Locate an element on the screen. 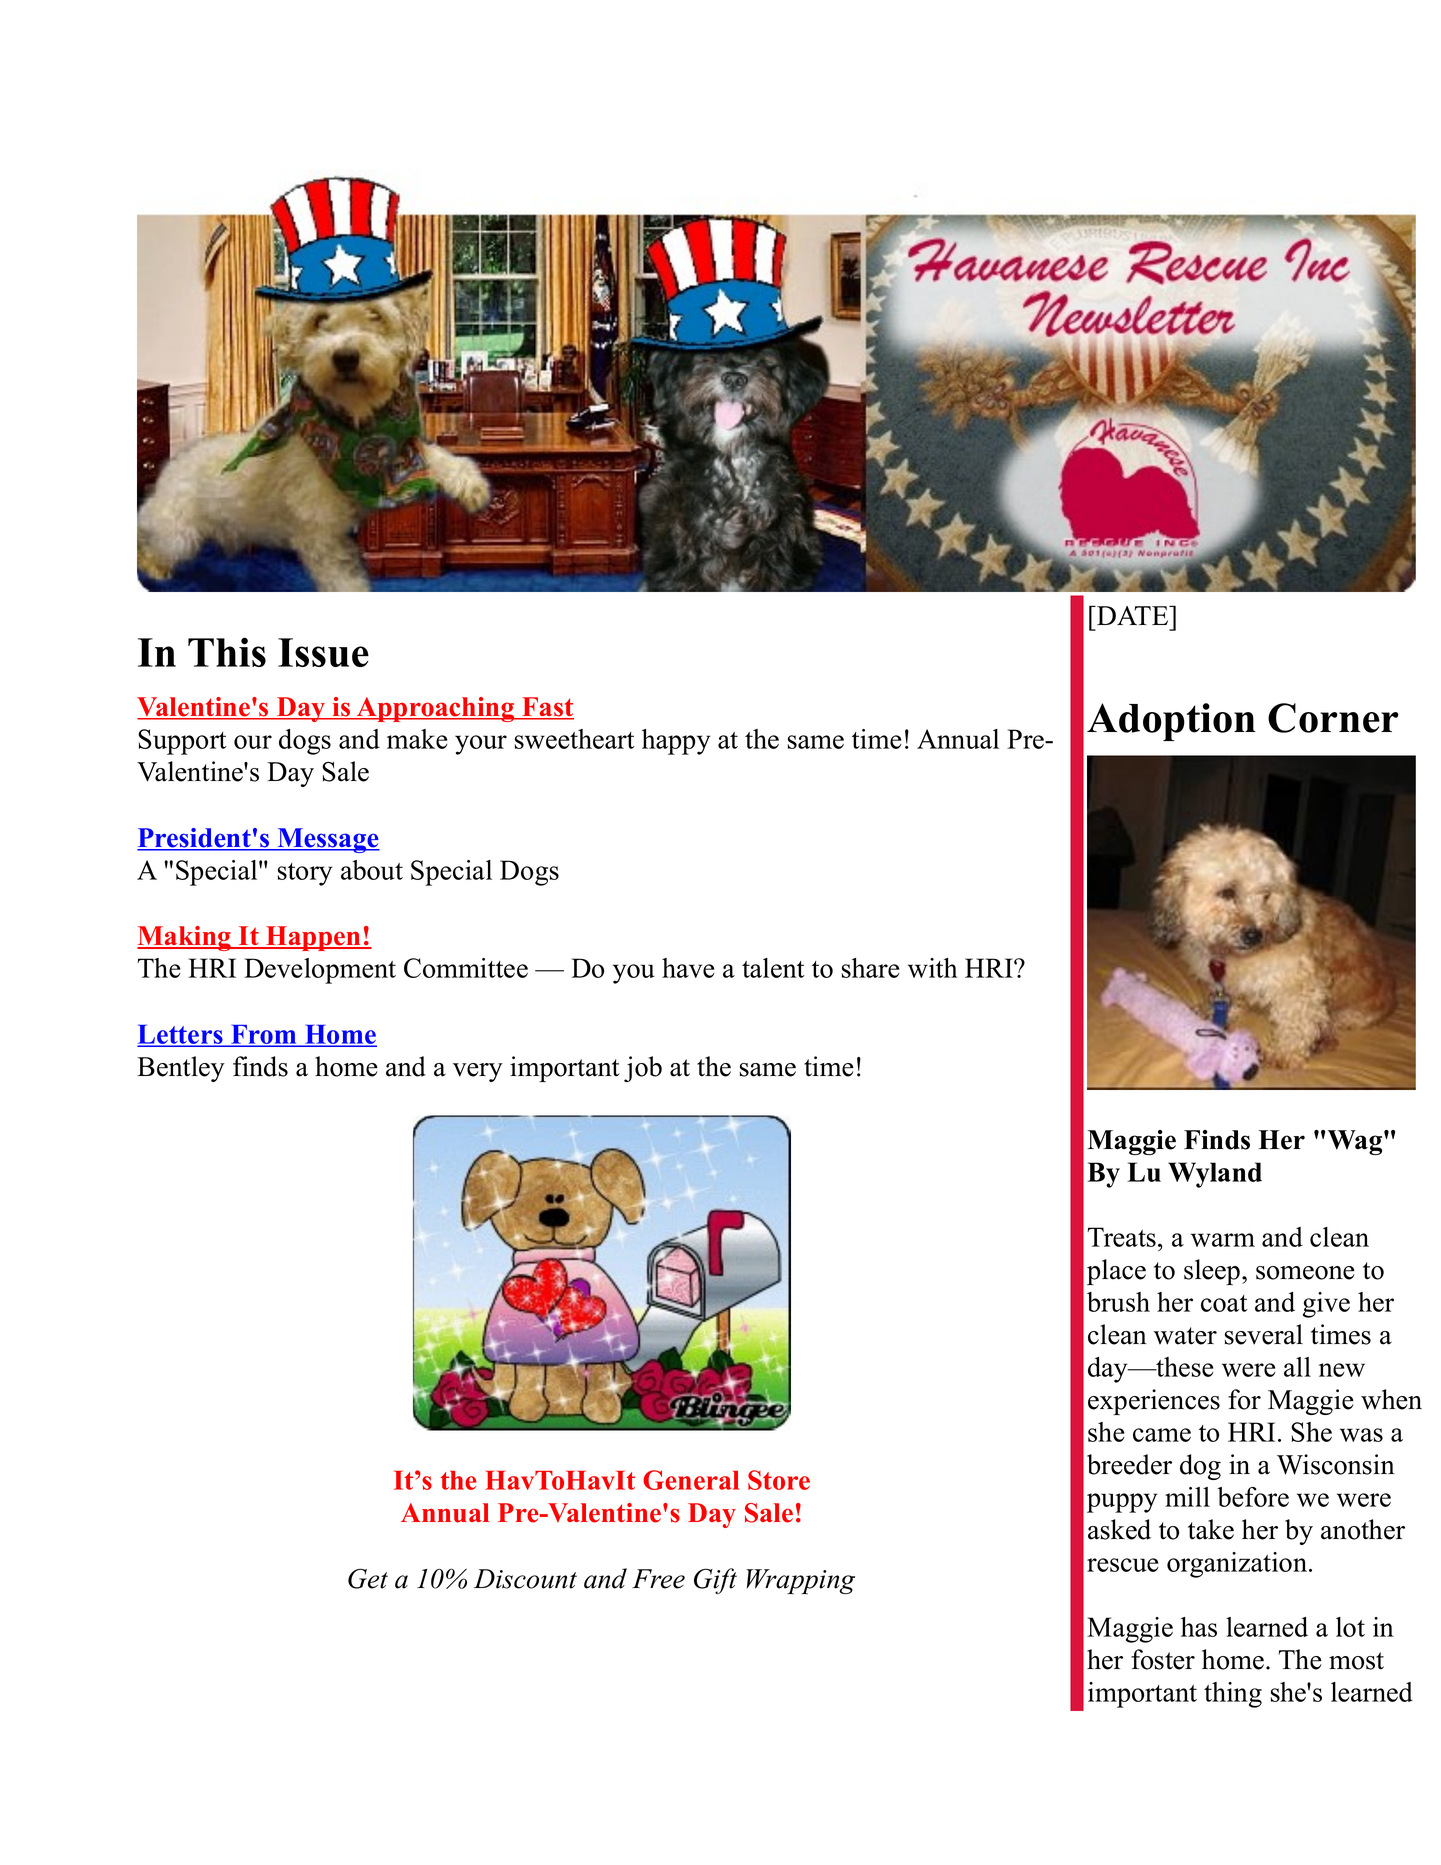 The width and height of the screenshot is (1441, 1865). happy is located at coordinates (676, 742).
